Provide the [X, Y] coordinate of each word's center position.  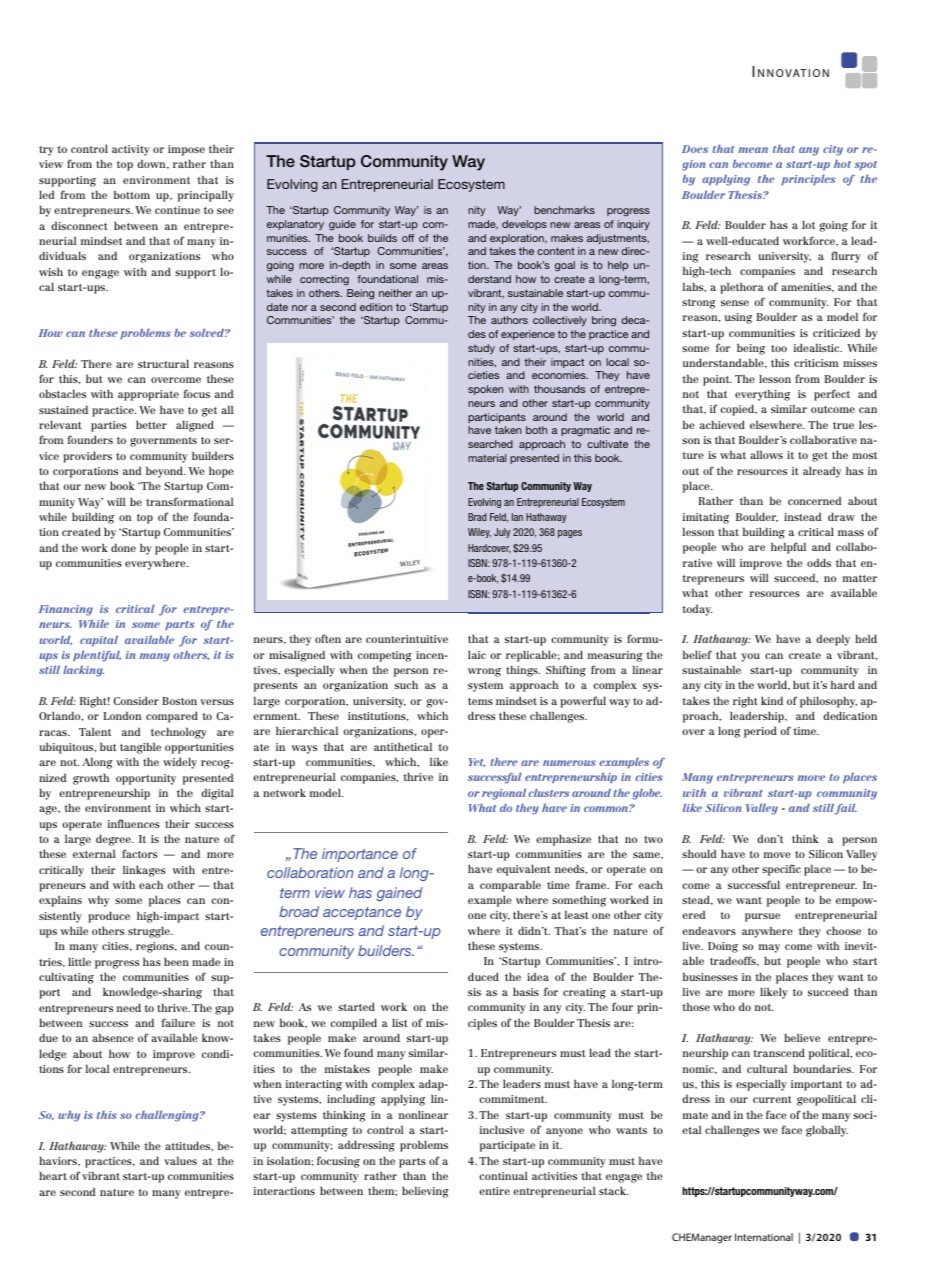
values [180, 1160]
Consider [136, 700]
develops [524, 225]
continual [503, 1175]
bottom [132, 194]
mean [753, 150]
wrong [484, 672]
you [751, 657]
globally [827, 1131]
